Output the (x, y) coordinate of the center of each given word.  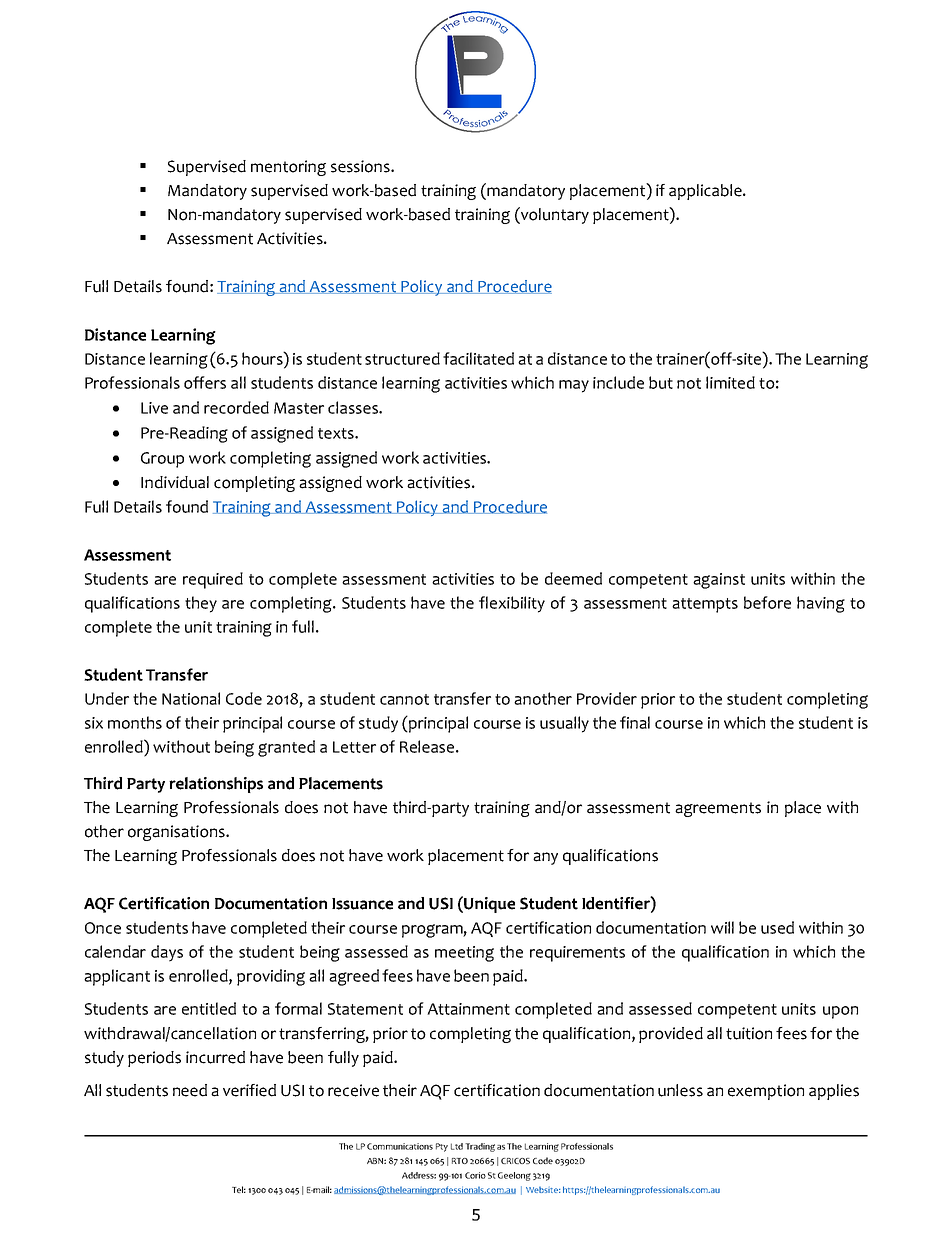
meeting (464, 954)
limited (730, 382)
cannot (404, 699)
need (190, 1090)
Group (162, 460)
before (767, 602)
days (167, 953)
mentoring (288, 168)
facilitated (478, 358)
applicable (706, 192)
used (777, 927)
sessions (361, 166)
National (191, 698)
